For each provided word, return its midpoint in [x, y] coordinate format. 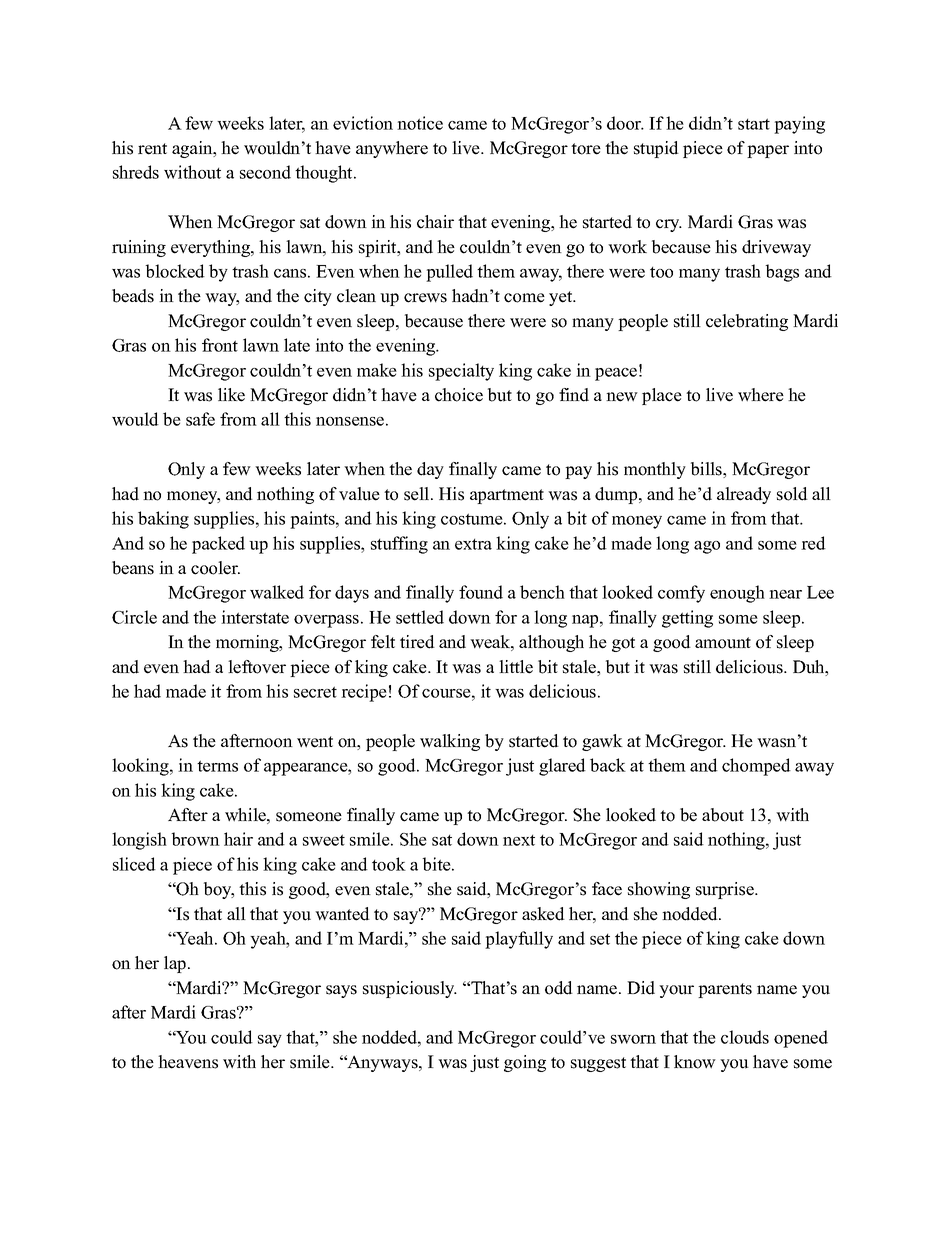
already [744, 495]
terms [217, 766]
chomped [756, 767]
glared [562, 767]
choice [459, 395]
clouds [745, 1037]
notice [420, 123]
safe [200, 419]
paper [768, 151]
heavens [188, 1062]
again [193, 149]
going [525, 1063]
